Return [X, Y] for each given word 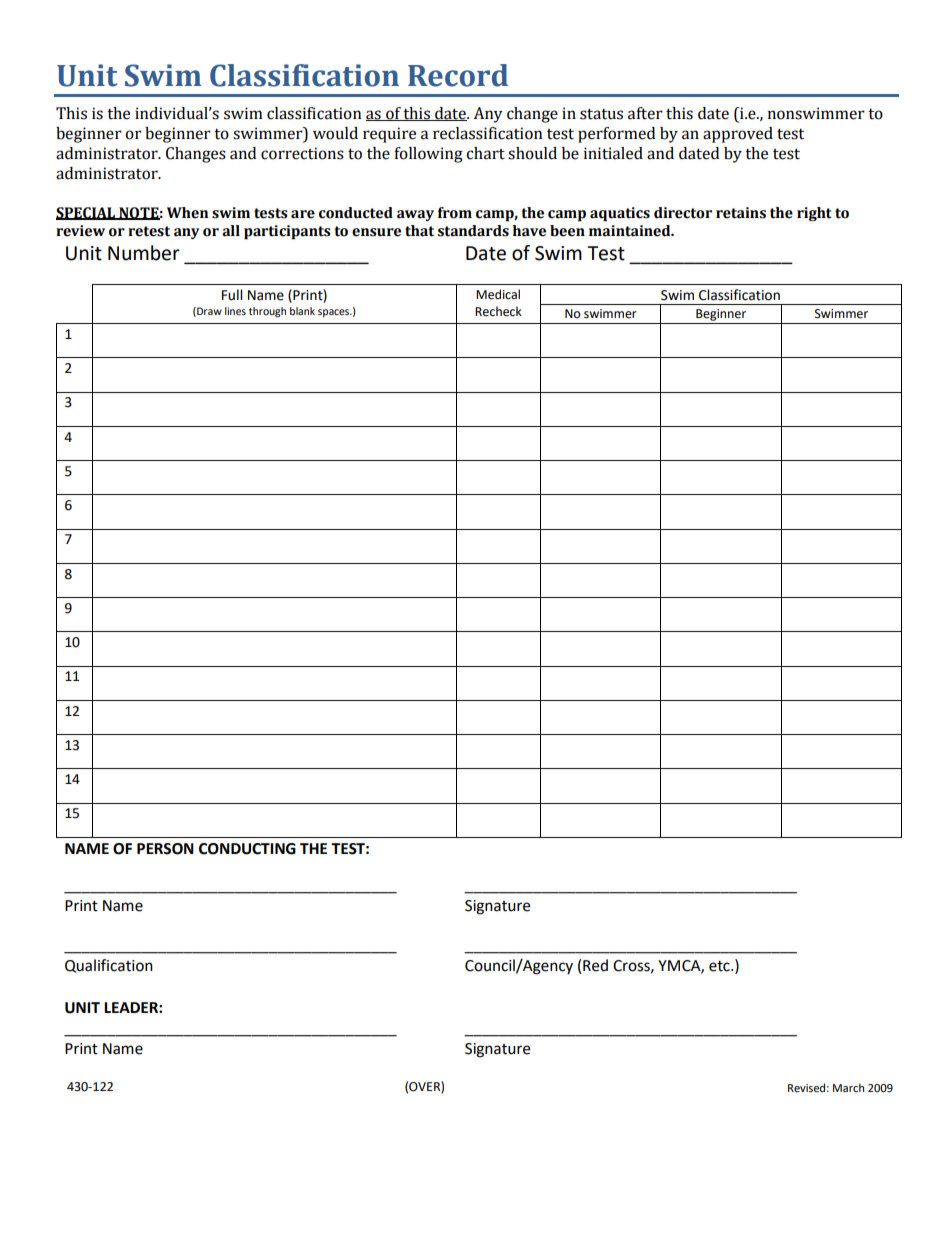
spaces [335, 313]
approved [738, 135]
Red [595, 965]
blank [302, 311]
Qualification [109, 966]
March [848, 1087]
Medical [498, 294]
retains [741, 213]
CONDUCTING [247, 849]
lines [235, 311]
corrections [302, 153]
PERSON [165, 849]
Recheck [498, 311]
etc [720, 966]
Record [458, 75]
